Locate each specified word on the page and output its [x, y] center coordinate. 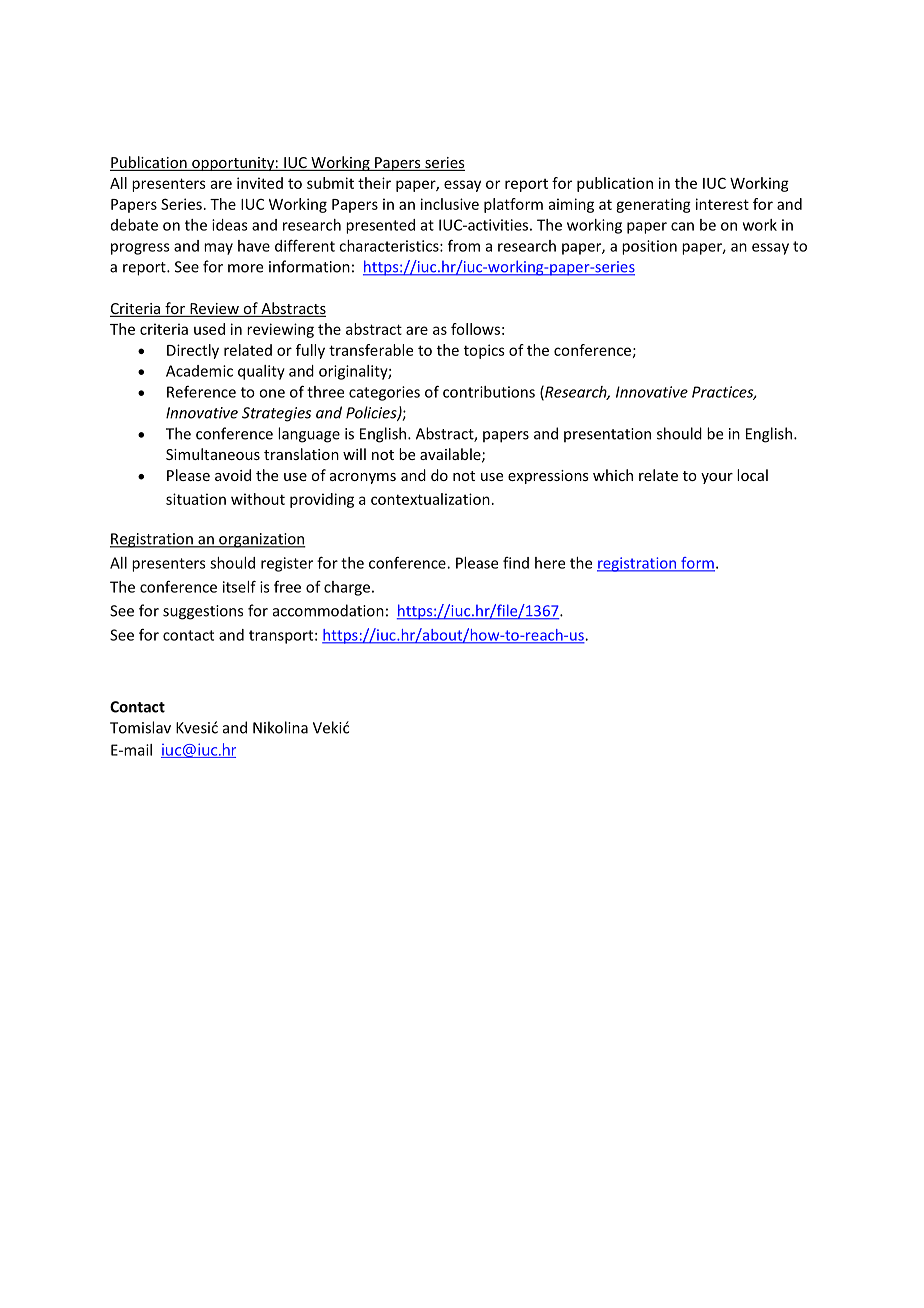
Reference [201, 392]
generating [653, 205]
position [649, 247]
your [717, 478]
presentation [607, 435]
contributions [489, 392]
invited [260, 183]
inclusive [450, 204]
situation [196, 499]
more [245, 268]
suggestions [203, 612]
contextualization [430, 499]
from [464, 245]
